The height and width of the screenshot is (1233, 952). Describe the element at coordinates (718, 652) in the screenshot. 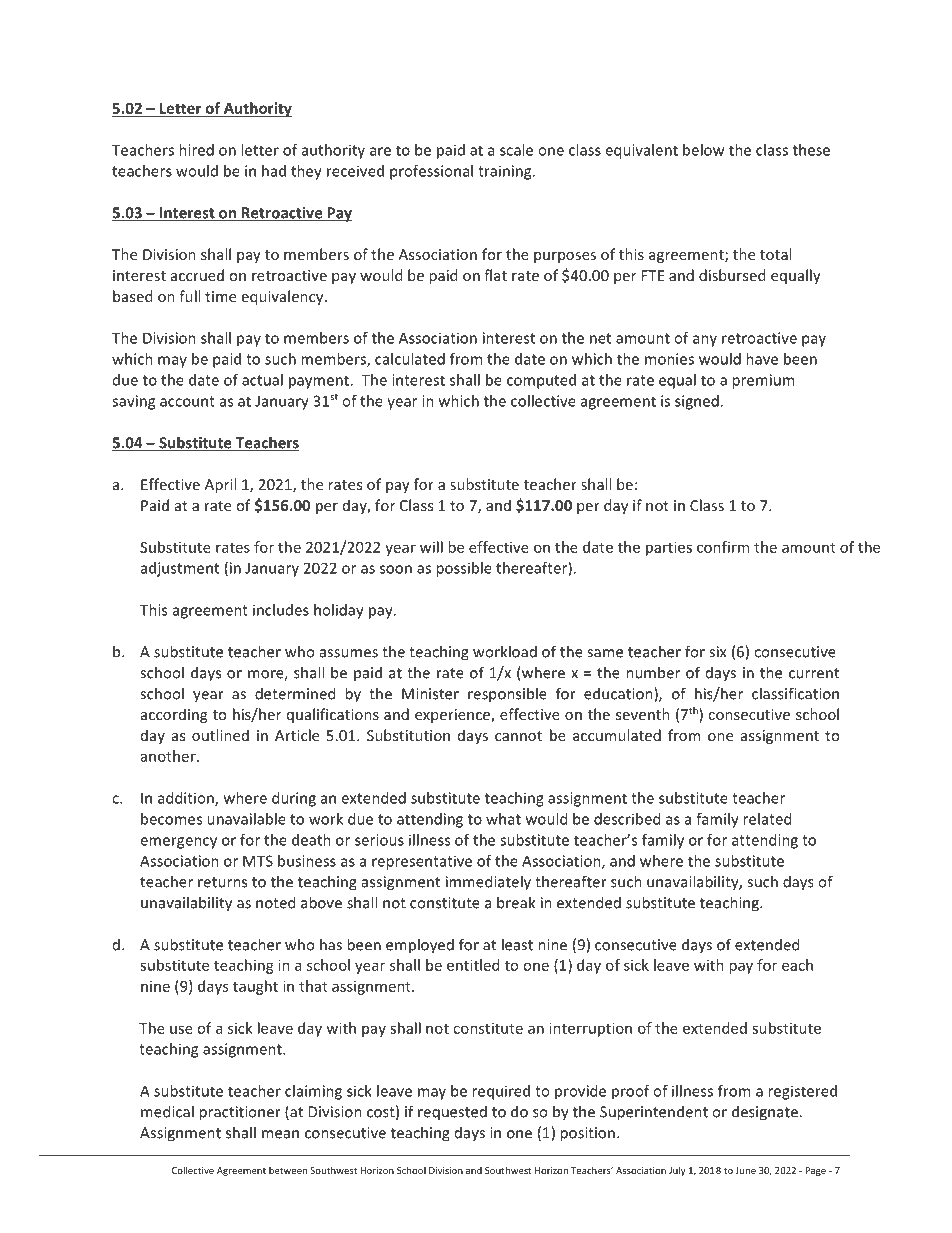

I see `six` at that location.
